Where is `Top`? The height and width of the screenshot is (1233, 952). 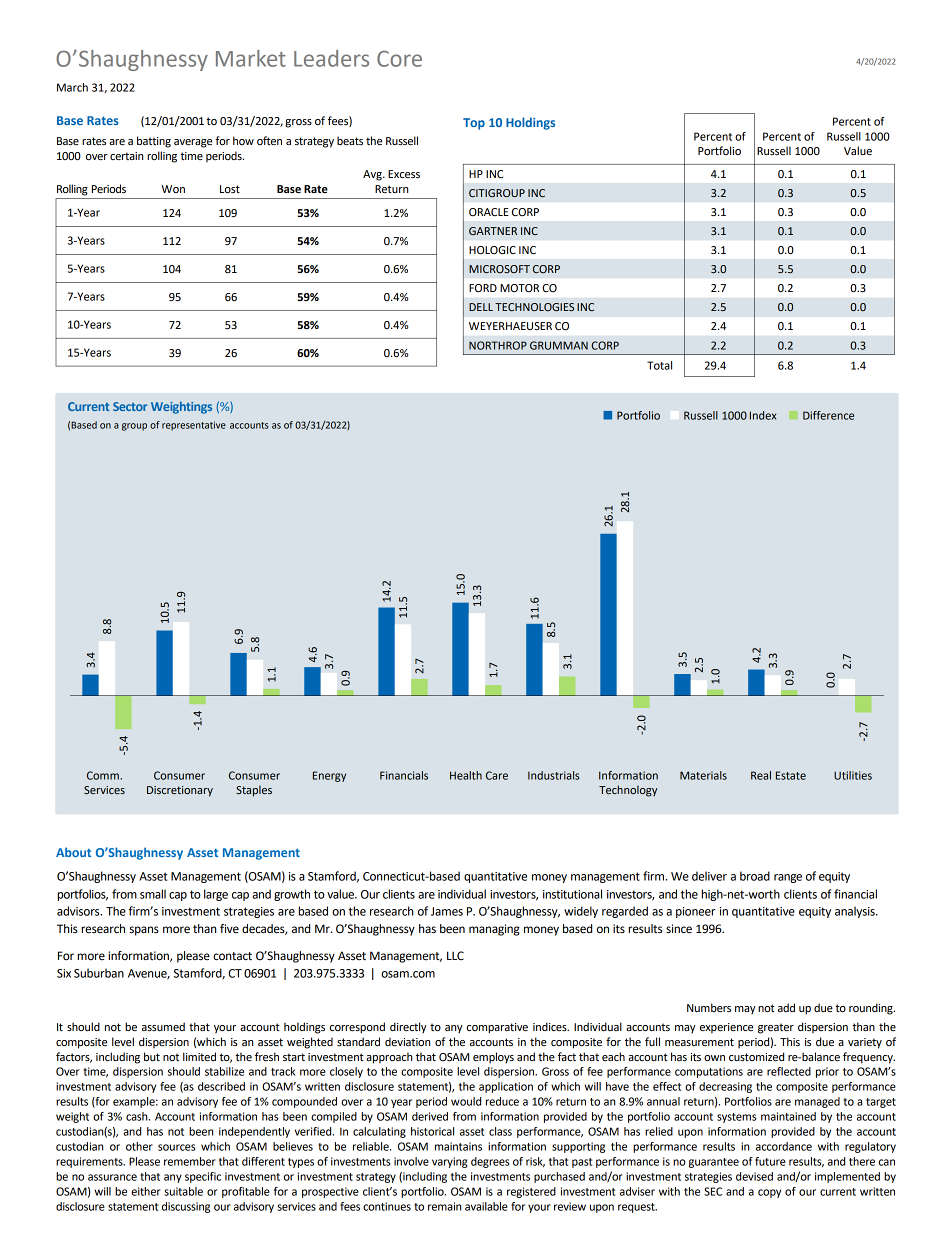
Top is located at coordinates (474, 124).
